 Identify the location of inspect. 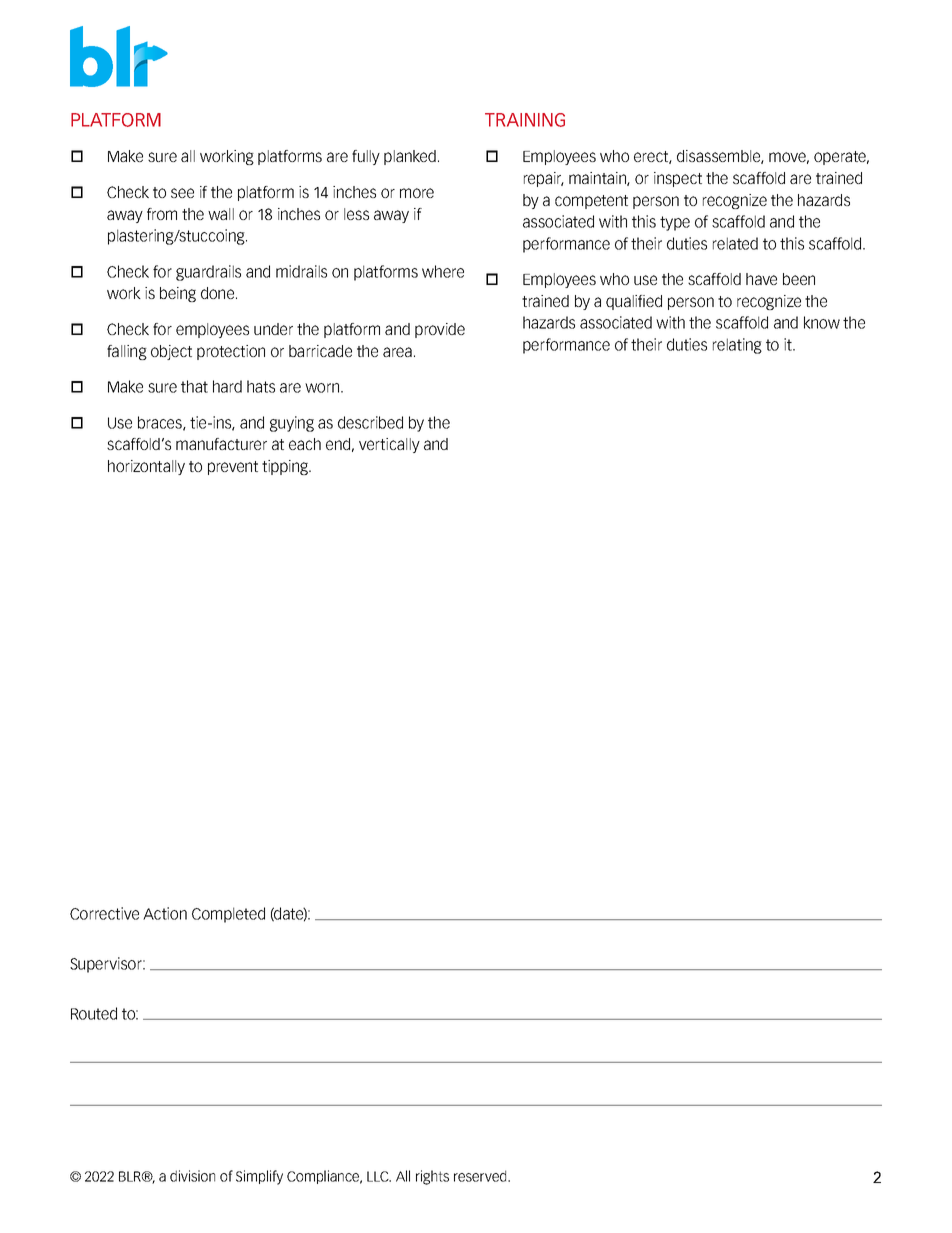
(678, 179).
